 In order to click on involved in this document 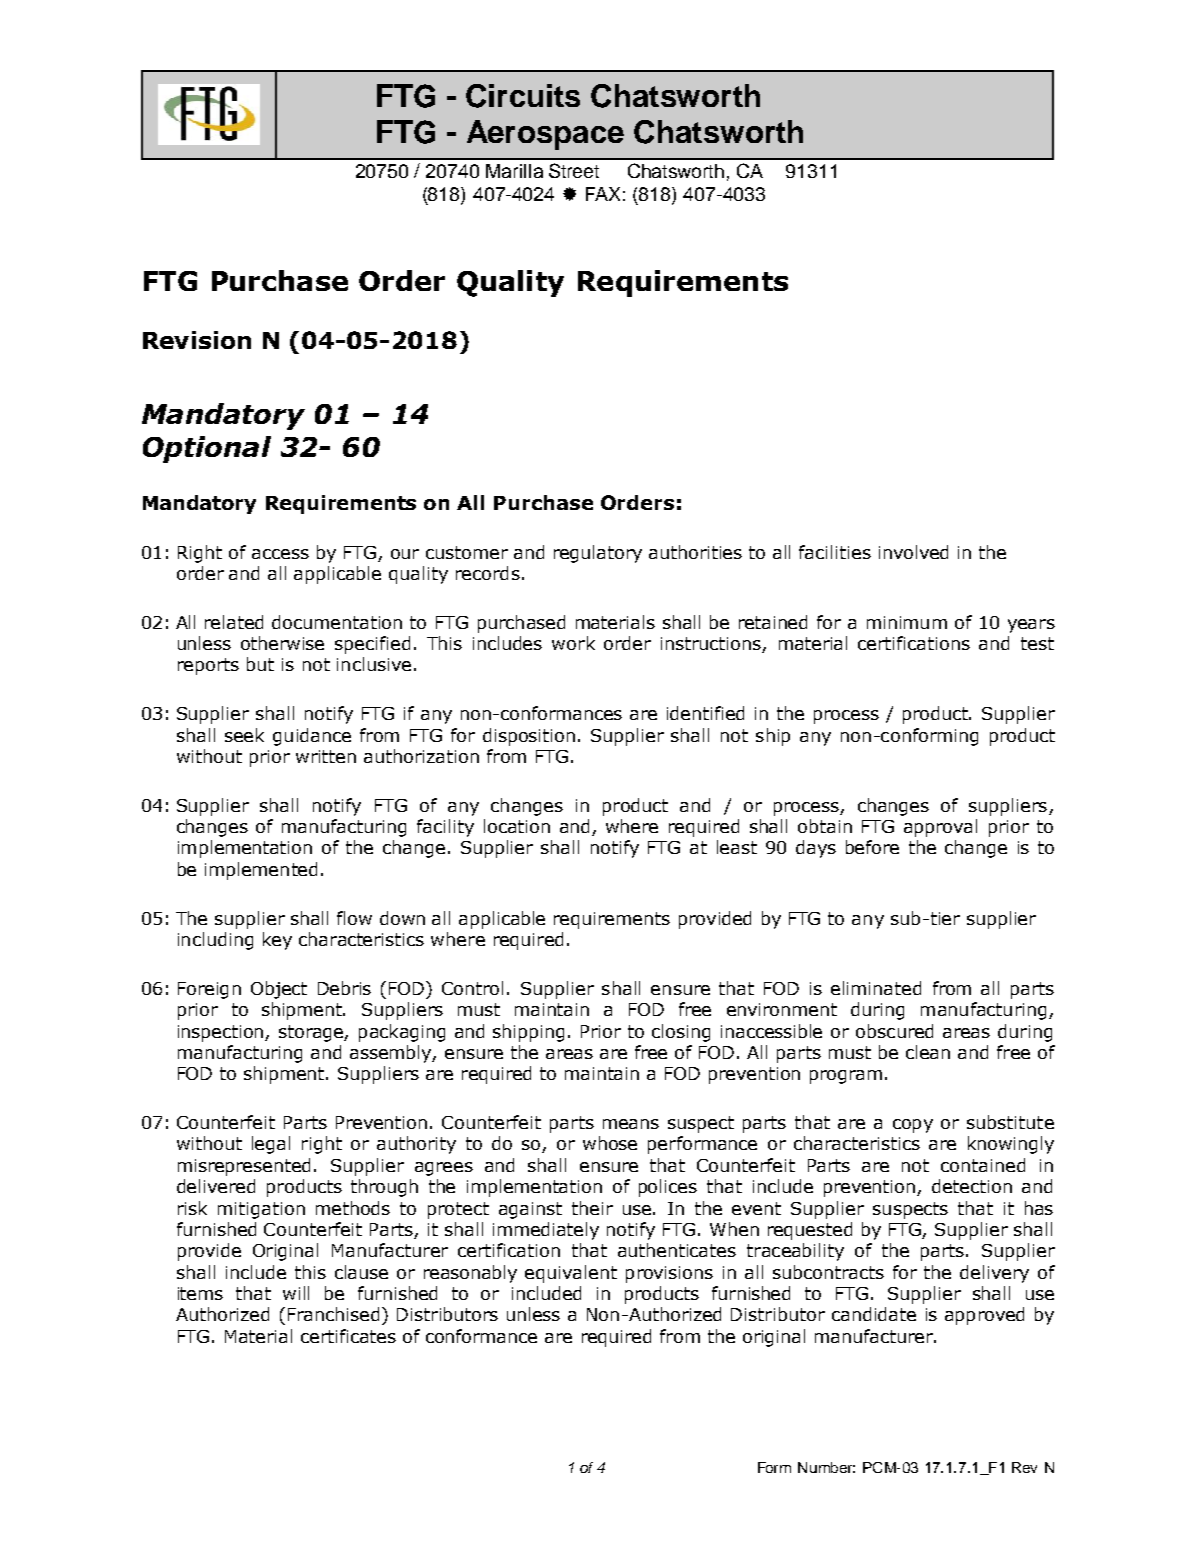, I will do `click(913, 552)`.
